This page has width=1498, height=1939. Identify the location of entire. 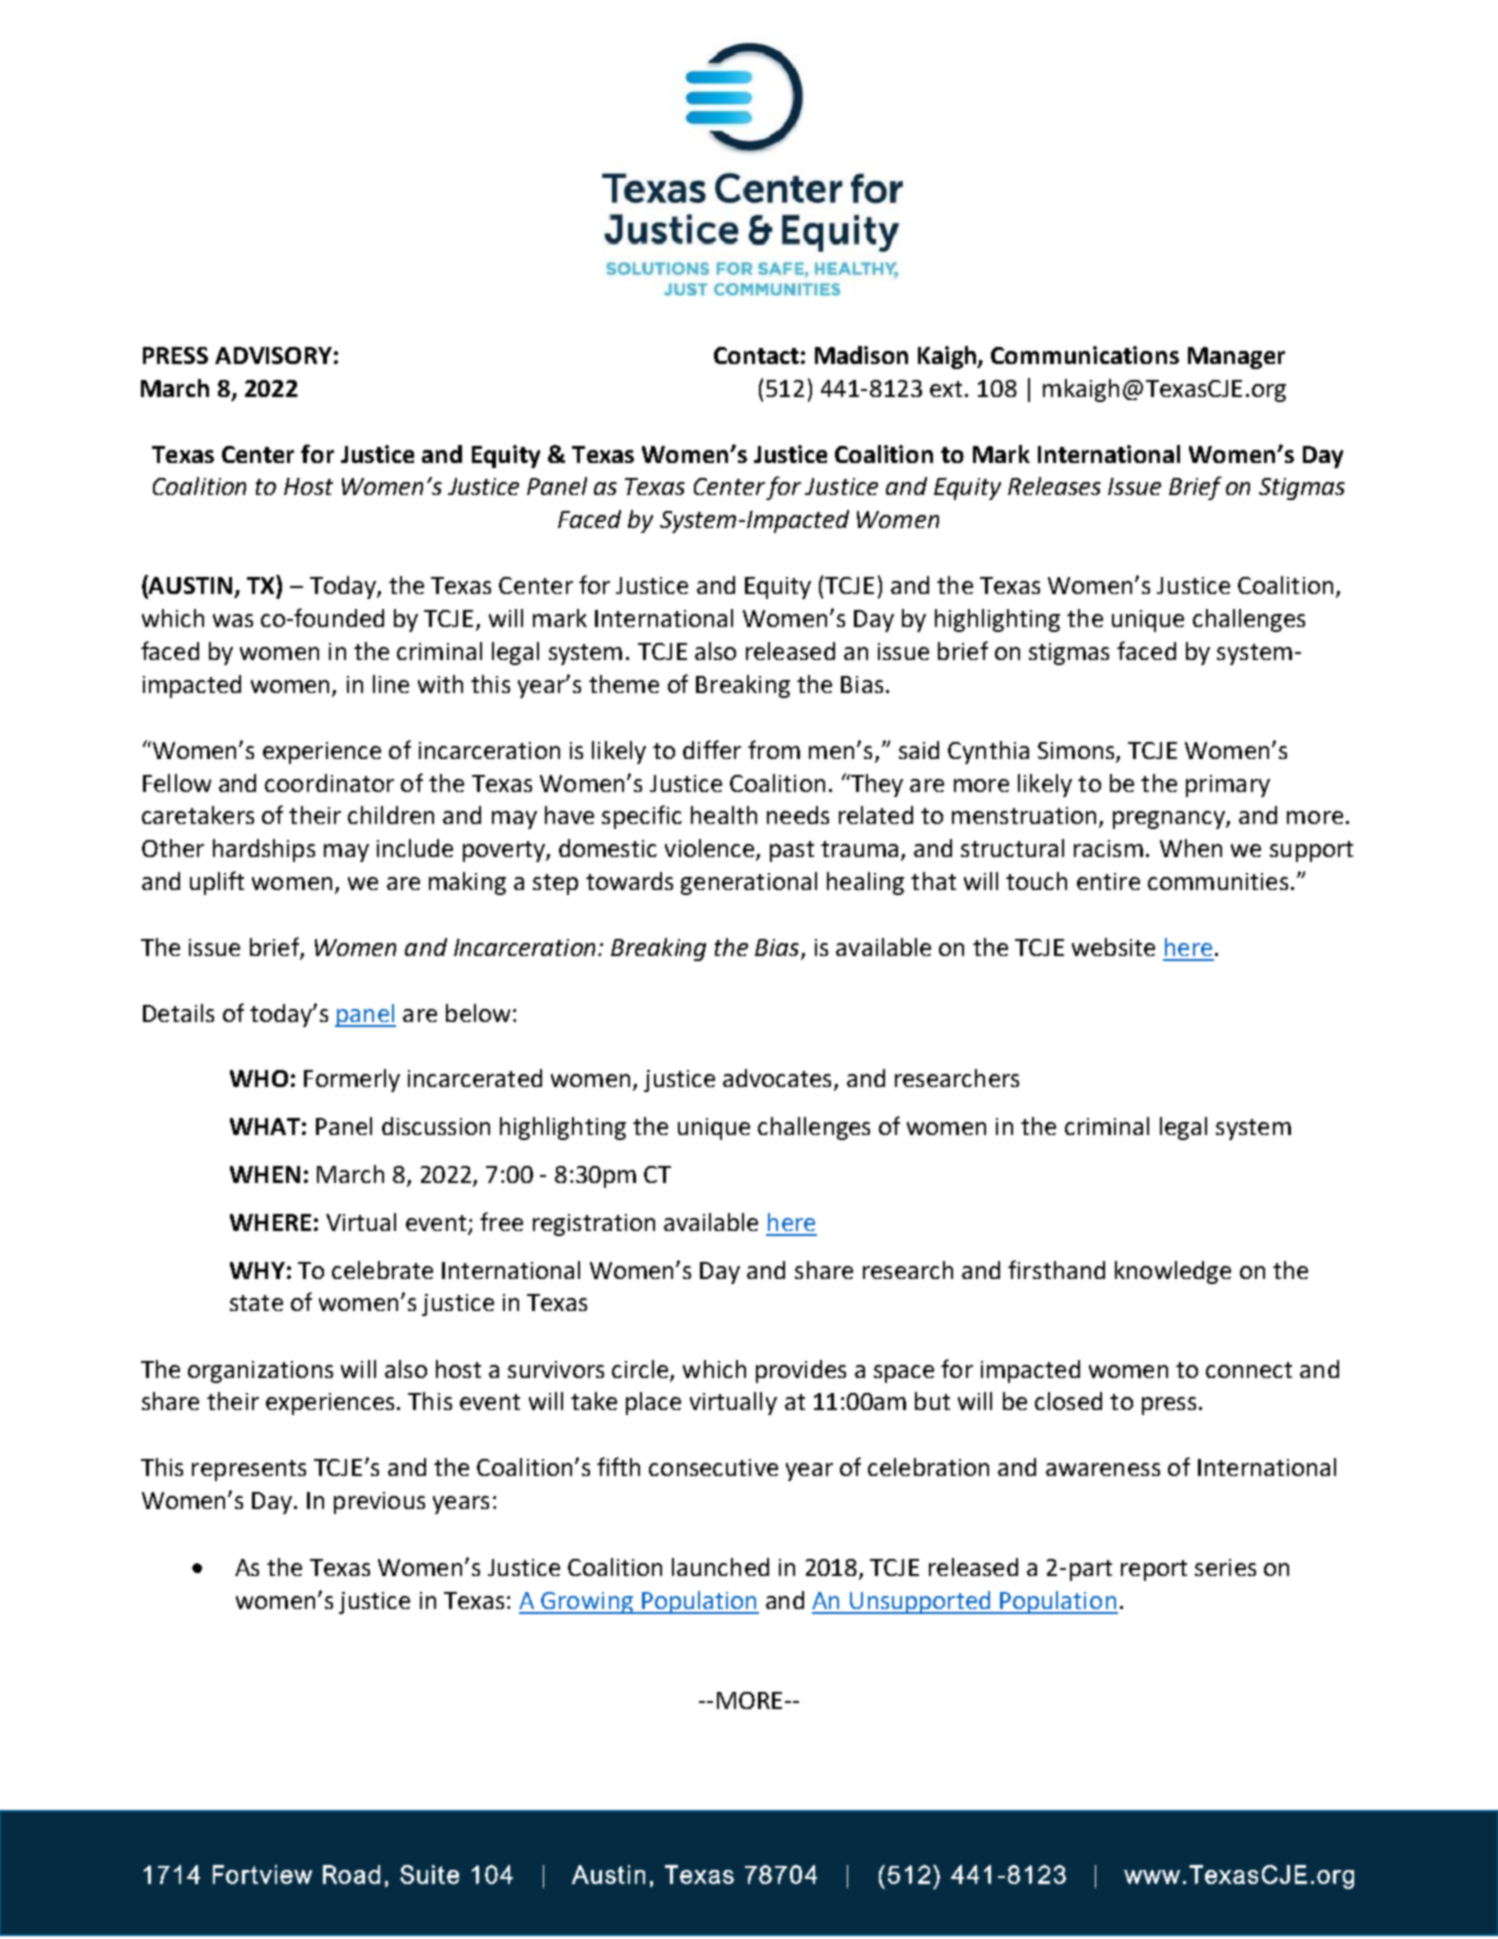
(1108, 881).
